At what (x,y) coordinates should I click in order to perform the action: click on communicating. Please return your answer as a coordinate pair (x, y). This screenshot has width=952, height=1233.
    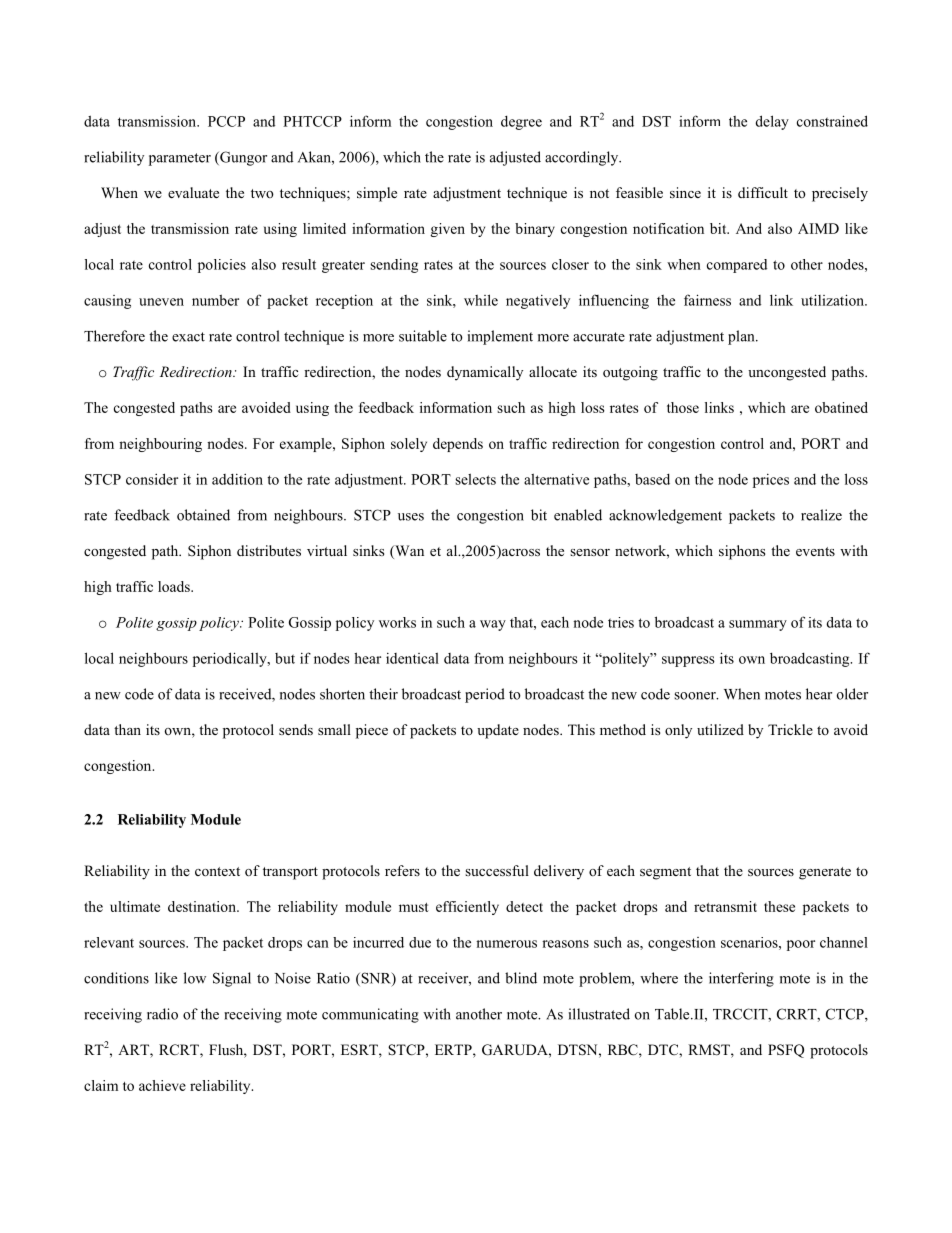
    Looking at the image, I should click on (370, 1015).
